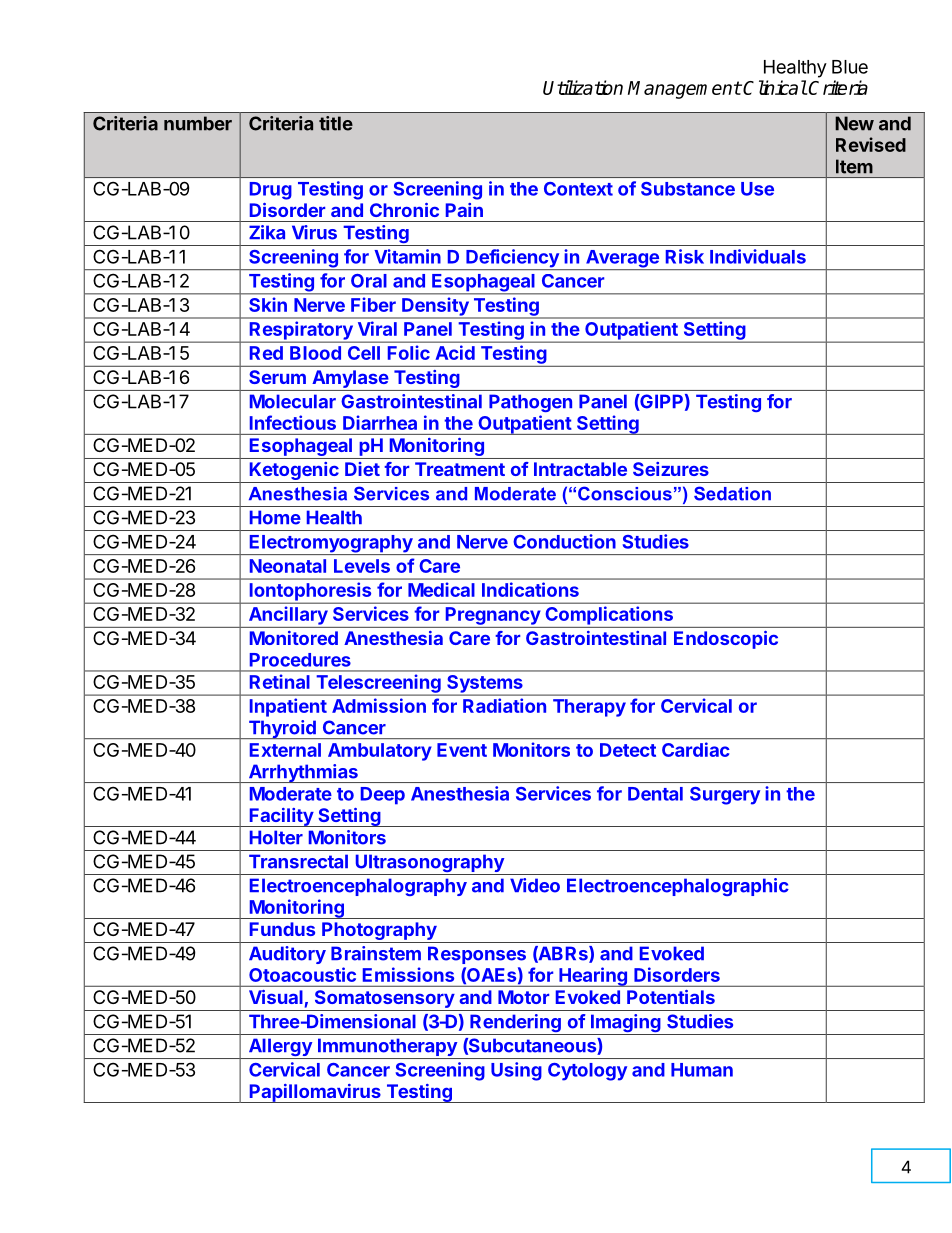  Describe the element at coordinates (695, 749) in the screenshot. I see `Cardiac` at that location.
